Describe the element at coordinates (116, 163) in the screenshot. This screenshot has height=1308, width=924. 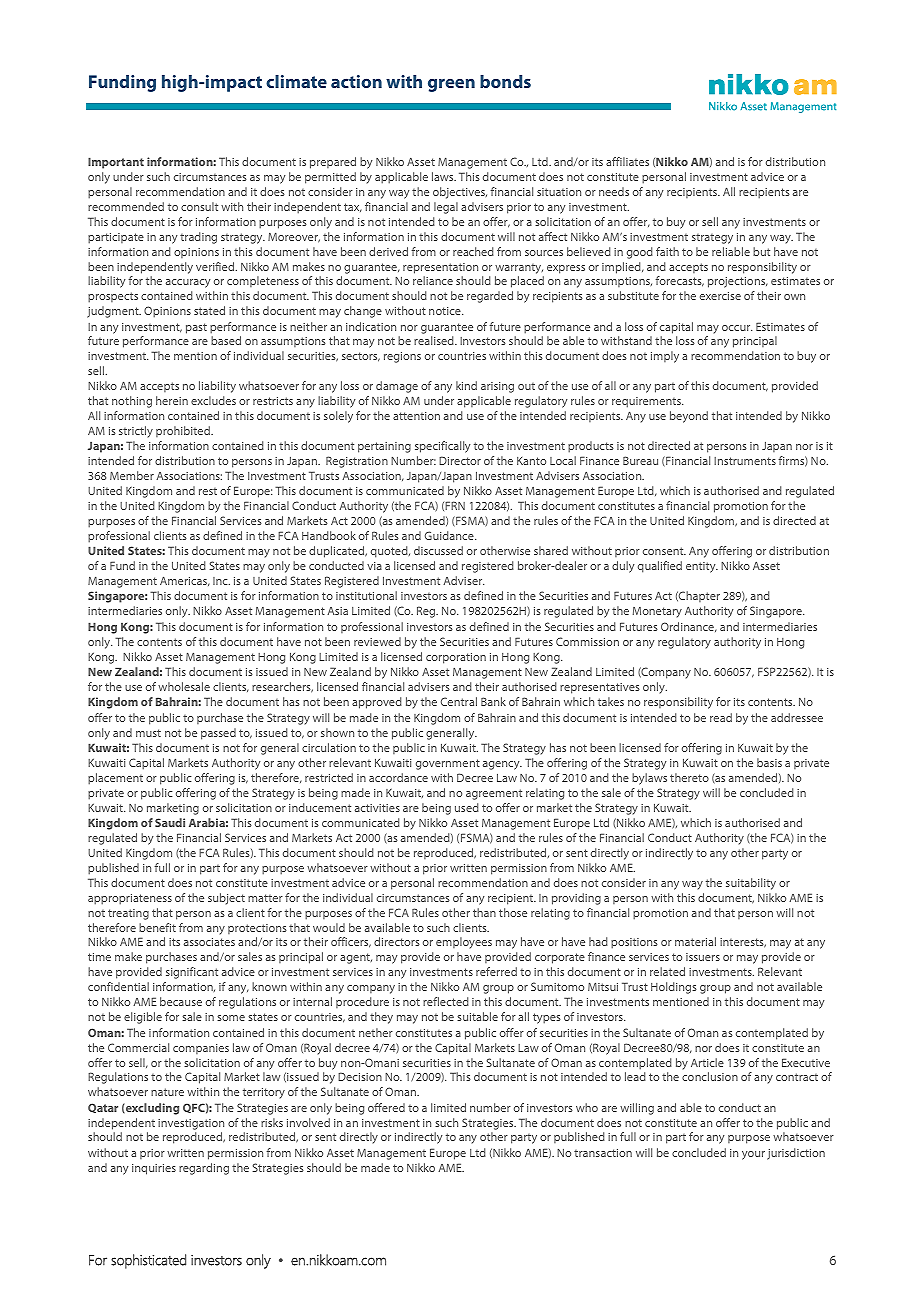
I see `Important` at that location.
